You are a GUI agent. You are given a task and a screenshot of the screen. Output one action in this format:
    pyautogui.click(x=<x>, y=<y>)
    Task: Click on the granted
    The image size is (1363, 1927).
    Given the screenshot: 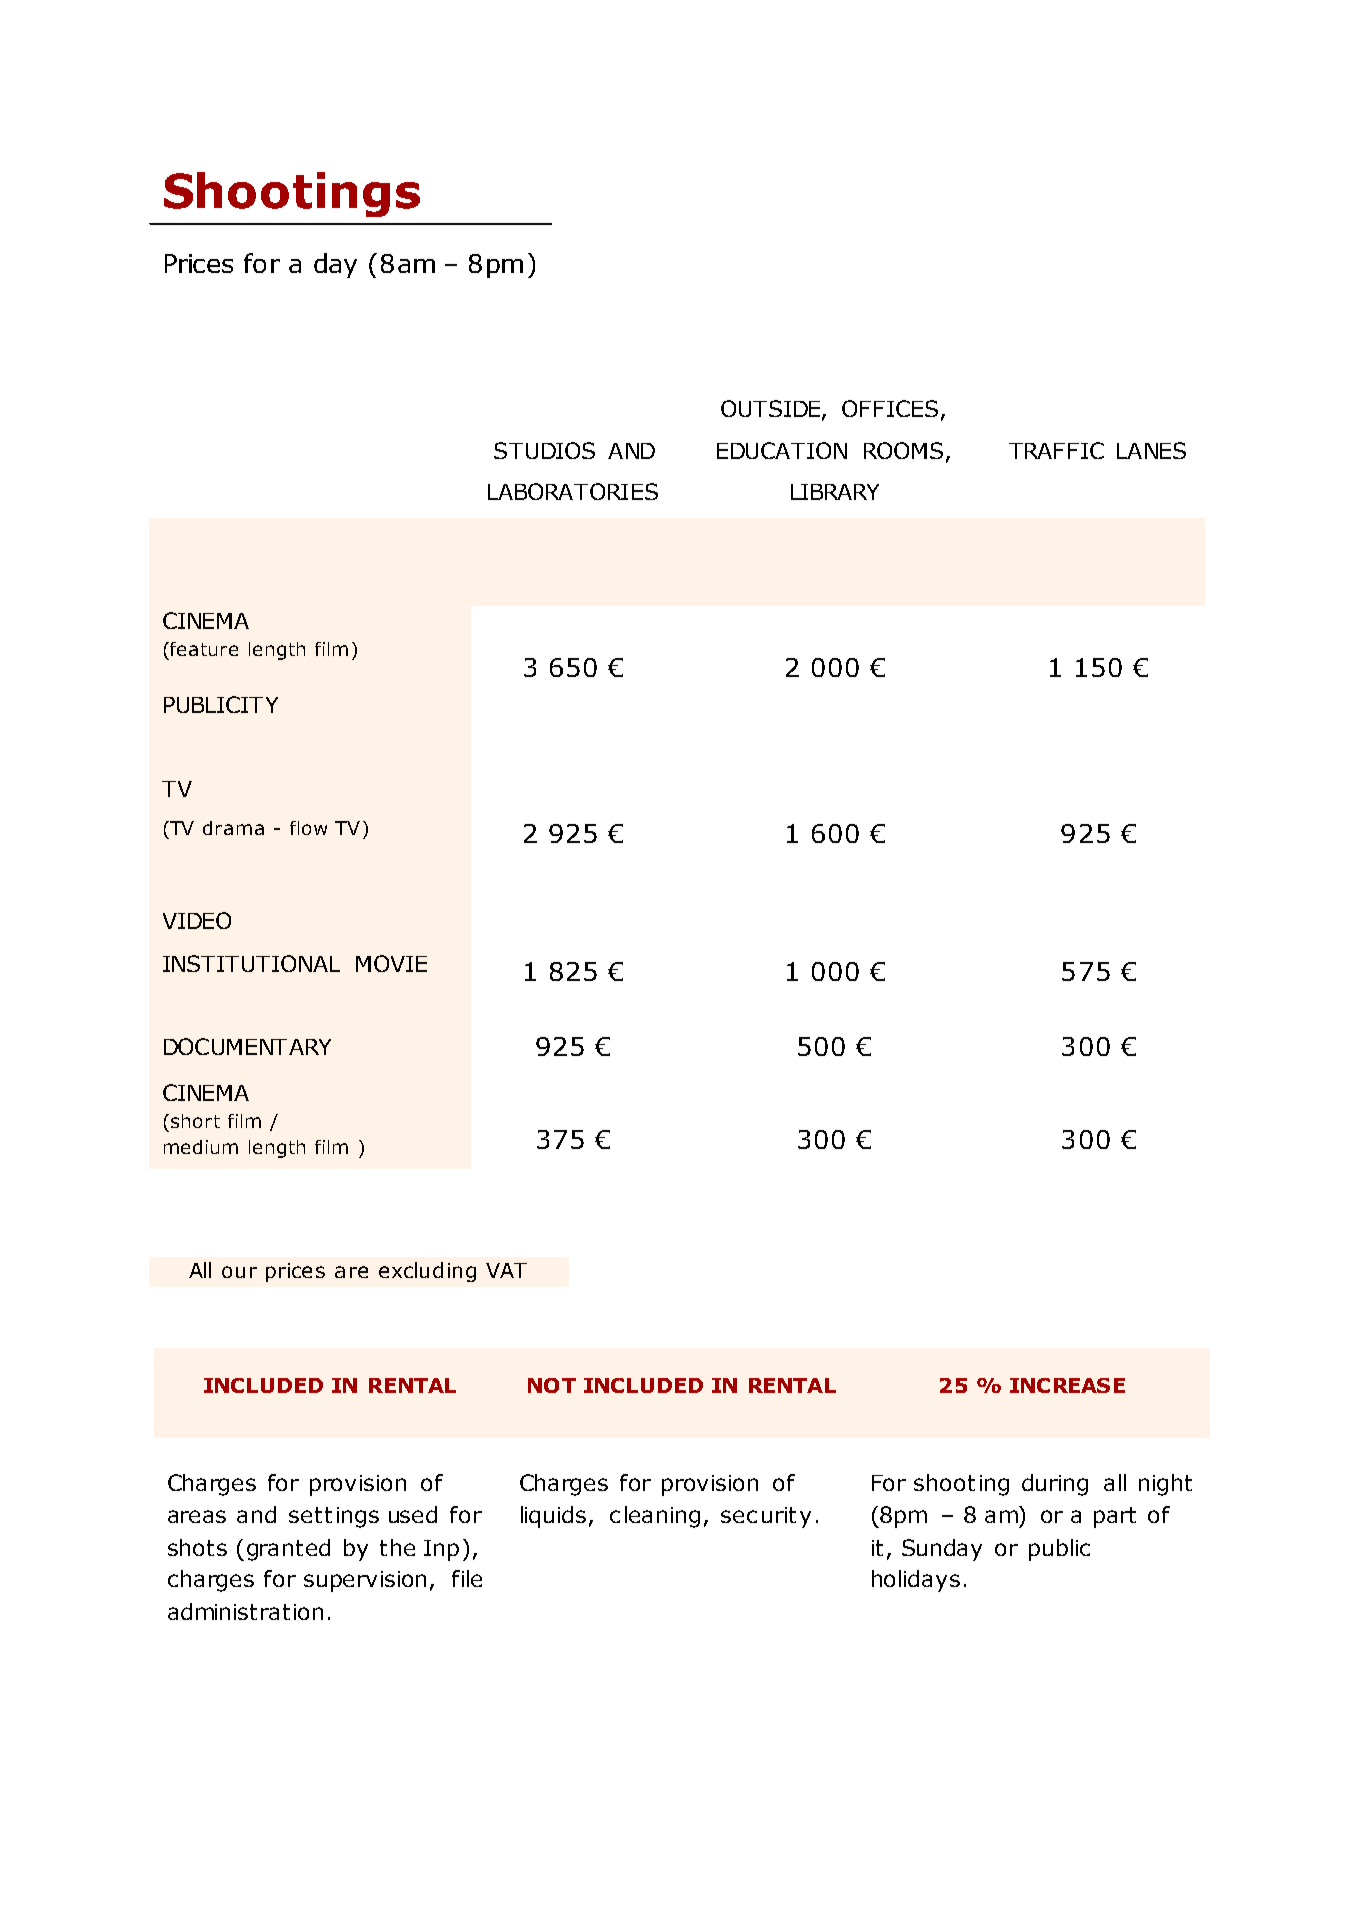 What is the action you would take?
    pyautogui.click(x=288, y=1550)
